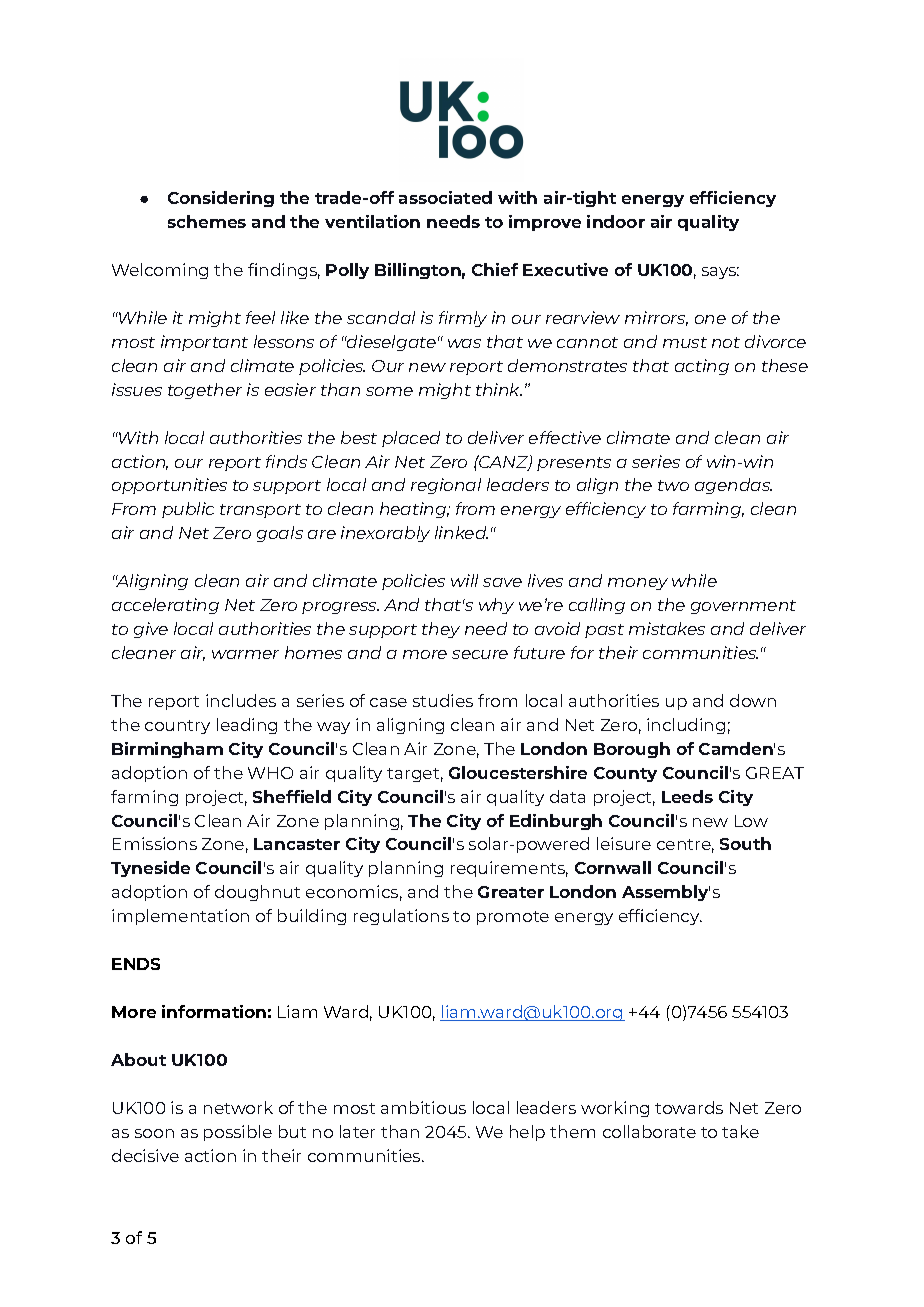  What do you see at coordinates (238, 1133) in the page?
I see `possible` at bounding box center [238, 1133].
